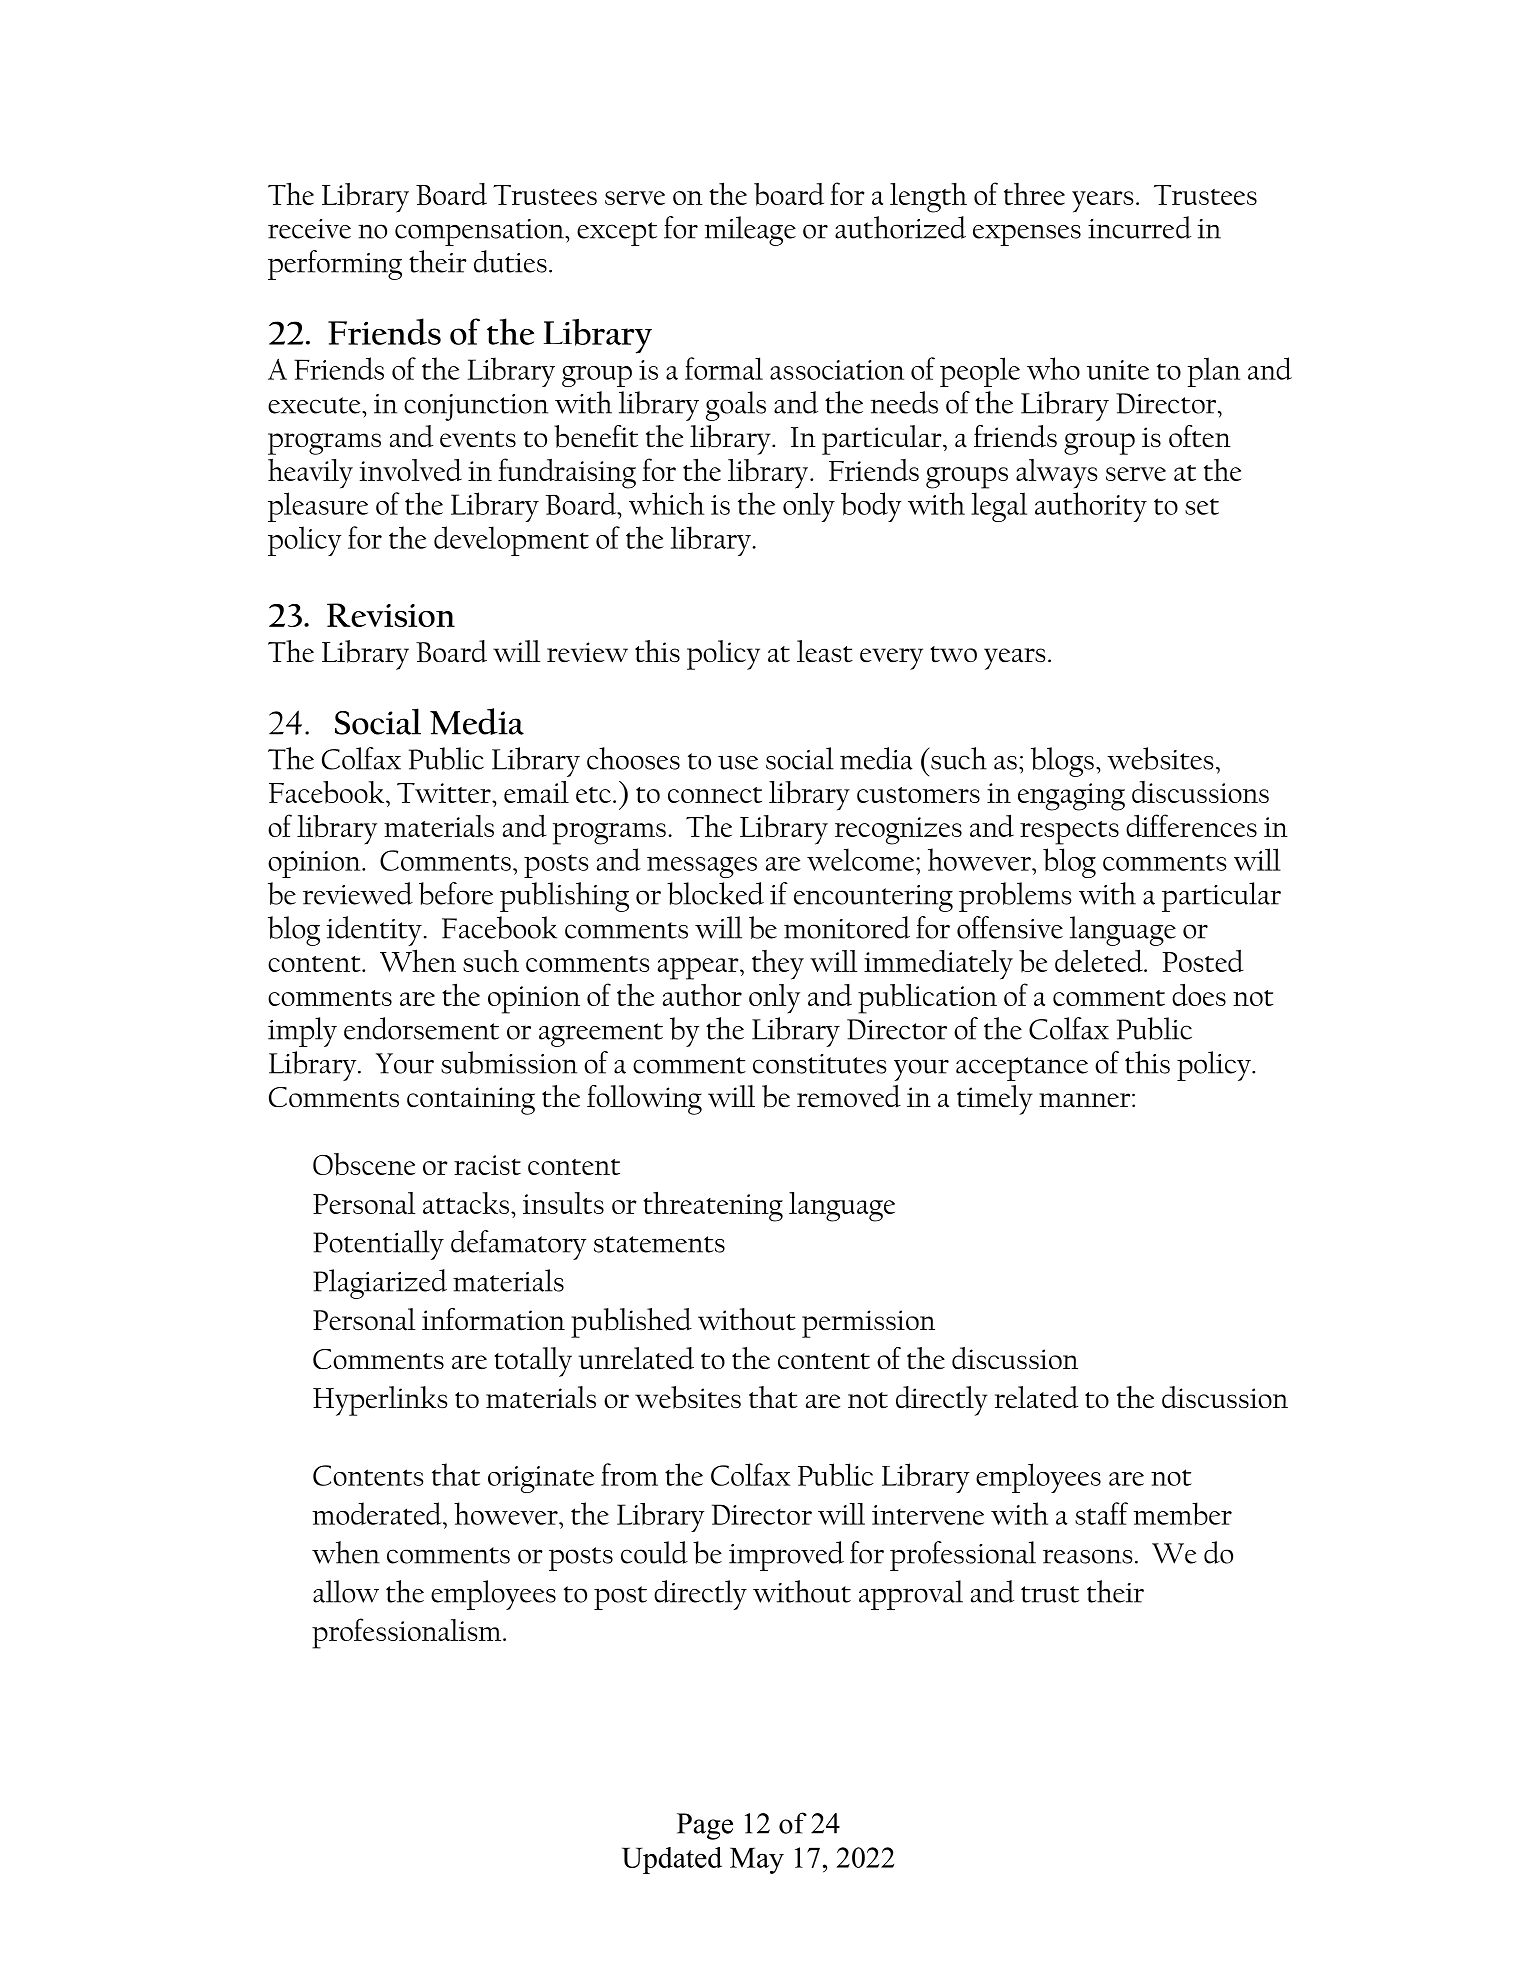 The image size is (1517, 1963). Describe the element at coordinates (380, 1401) in the page. I see `Hyperlinks` at that location.
